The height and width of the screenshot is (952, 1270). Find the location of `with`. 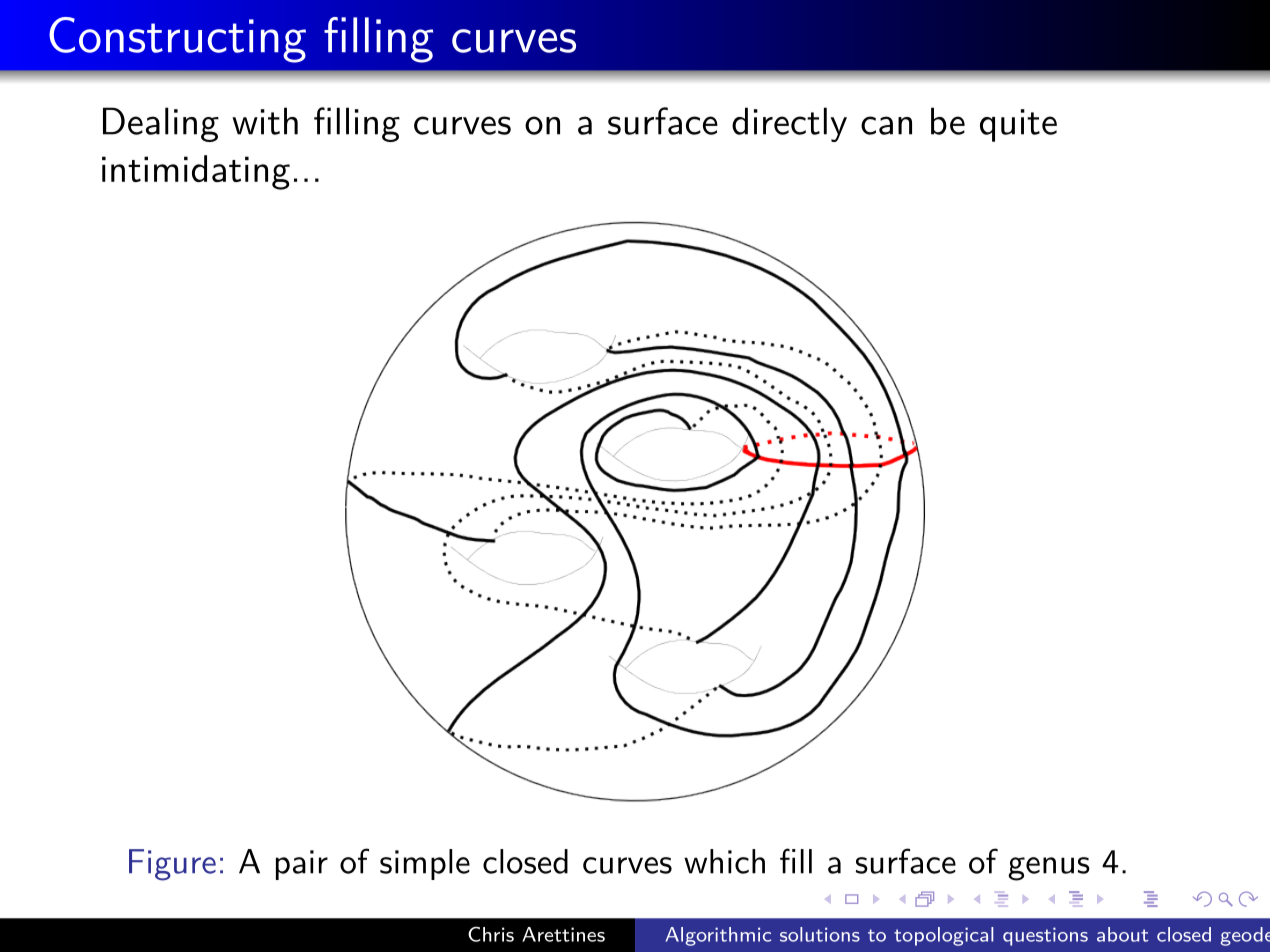

with is located at coordinates (265, 121).
